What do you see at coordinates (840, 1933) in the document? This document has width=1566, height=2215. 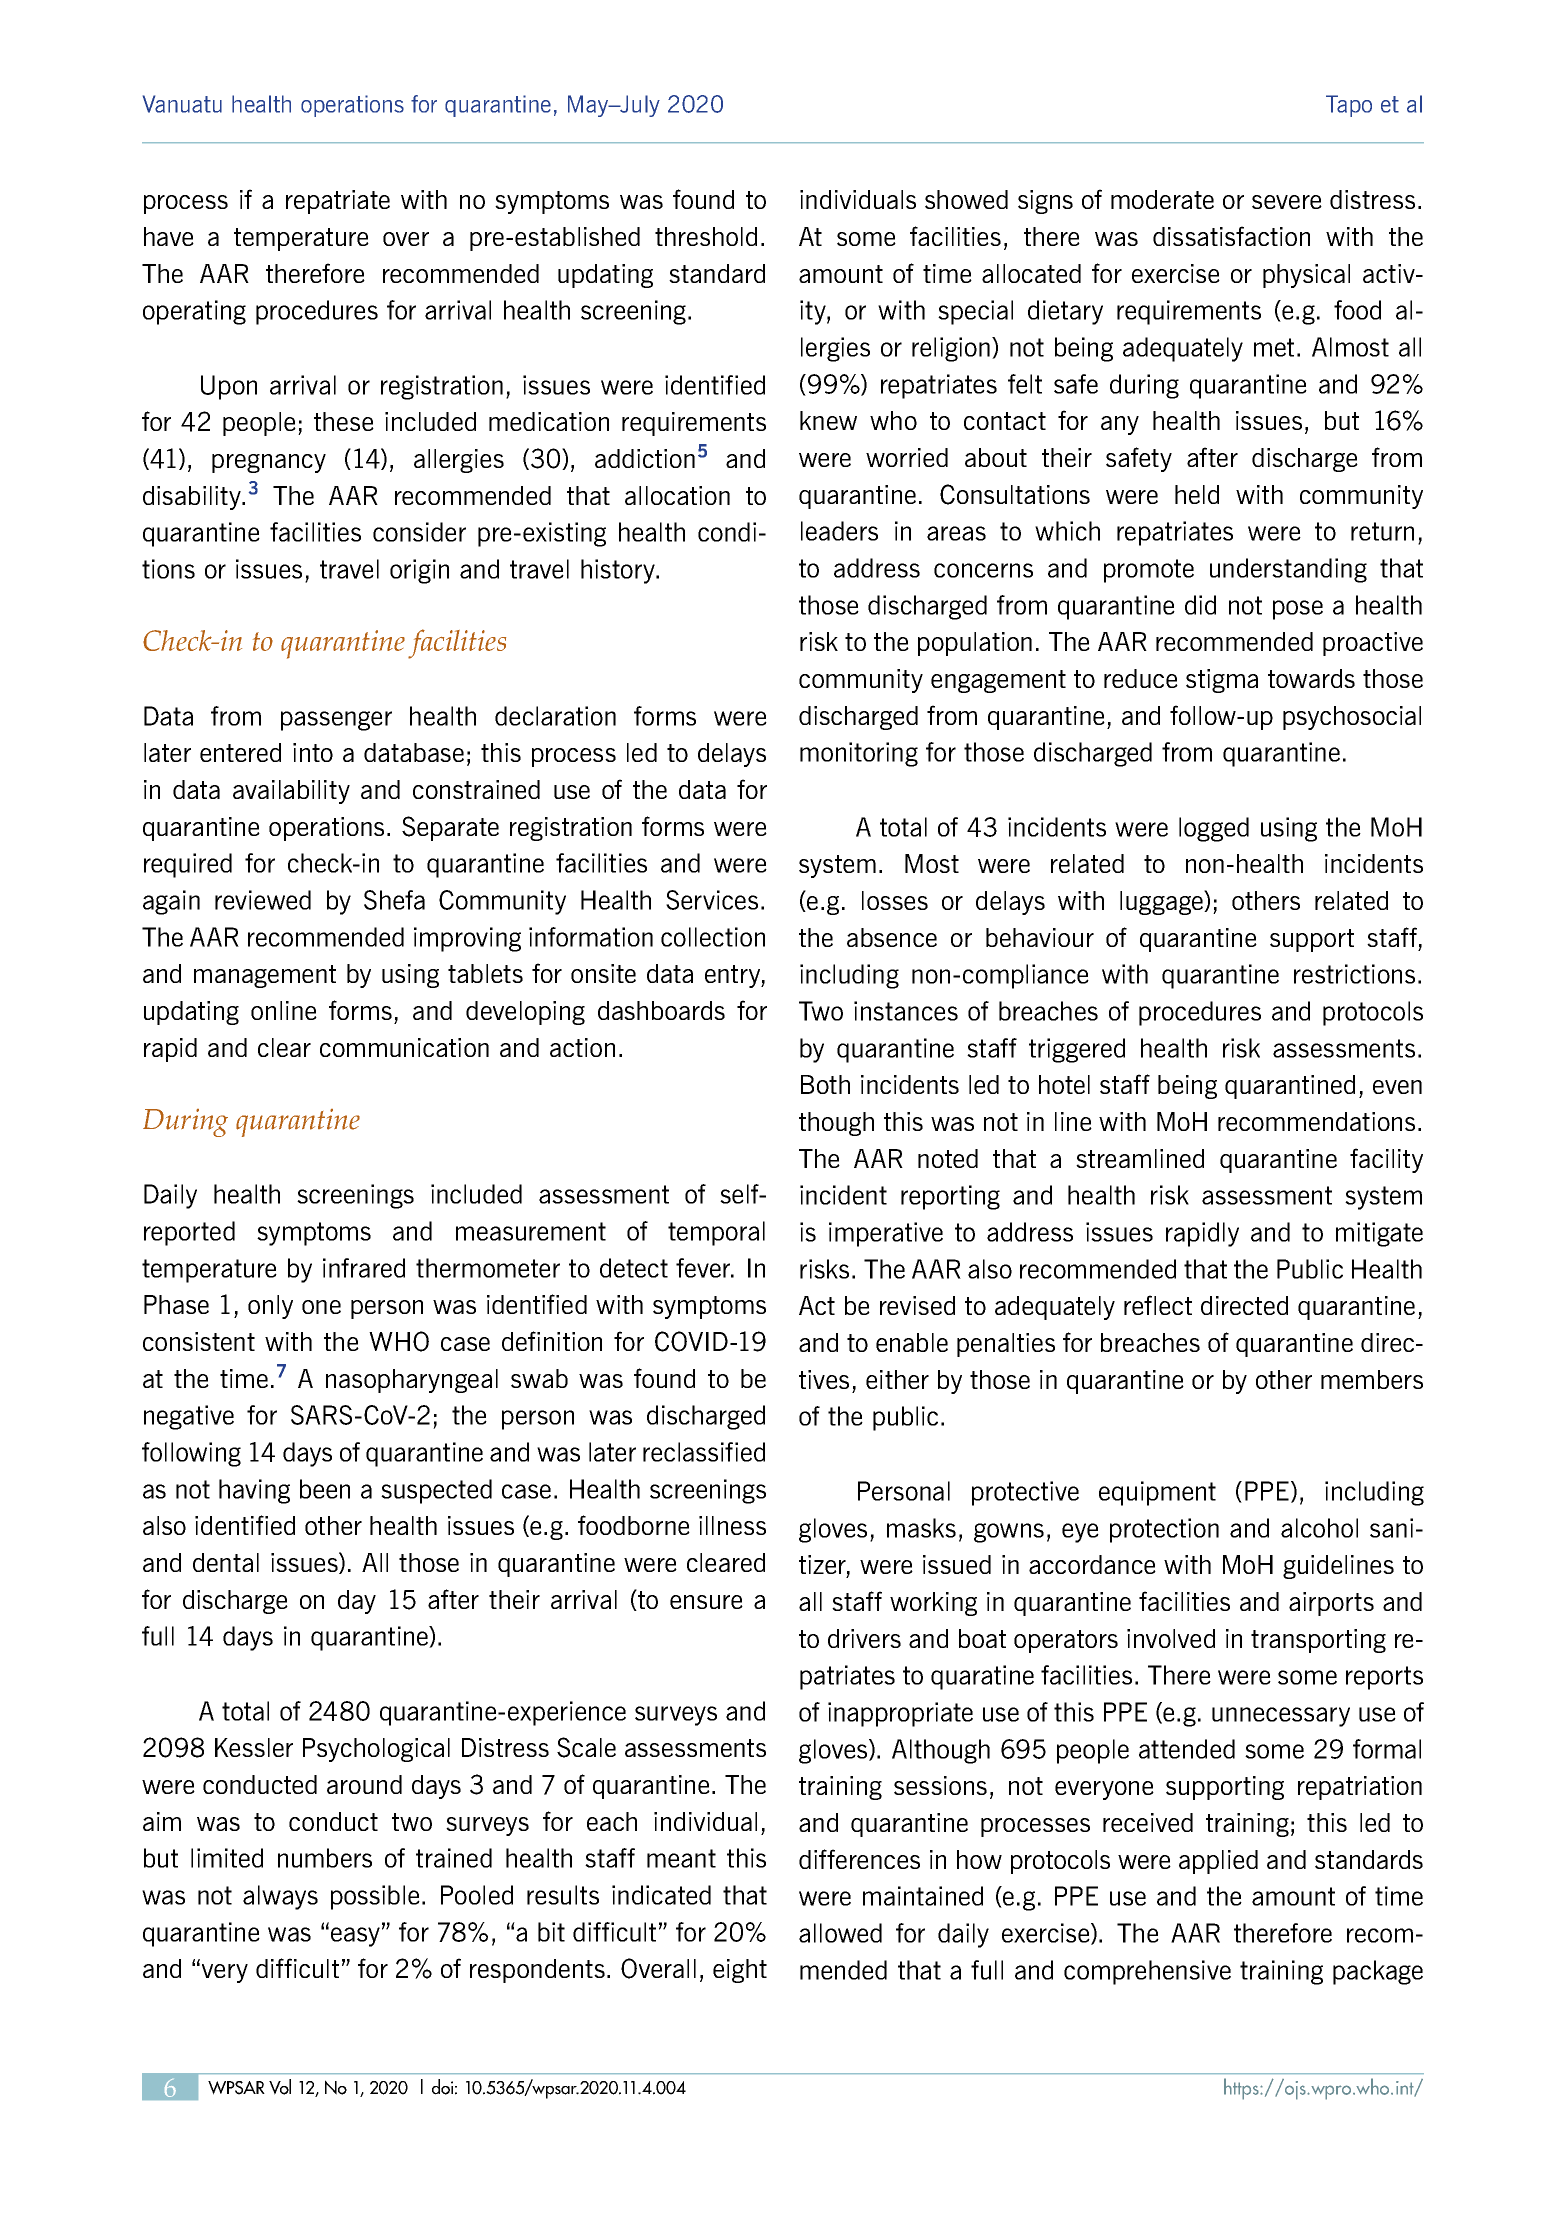 I see `allowed` at bounding box center [840, 1933].
